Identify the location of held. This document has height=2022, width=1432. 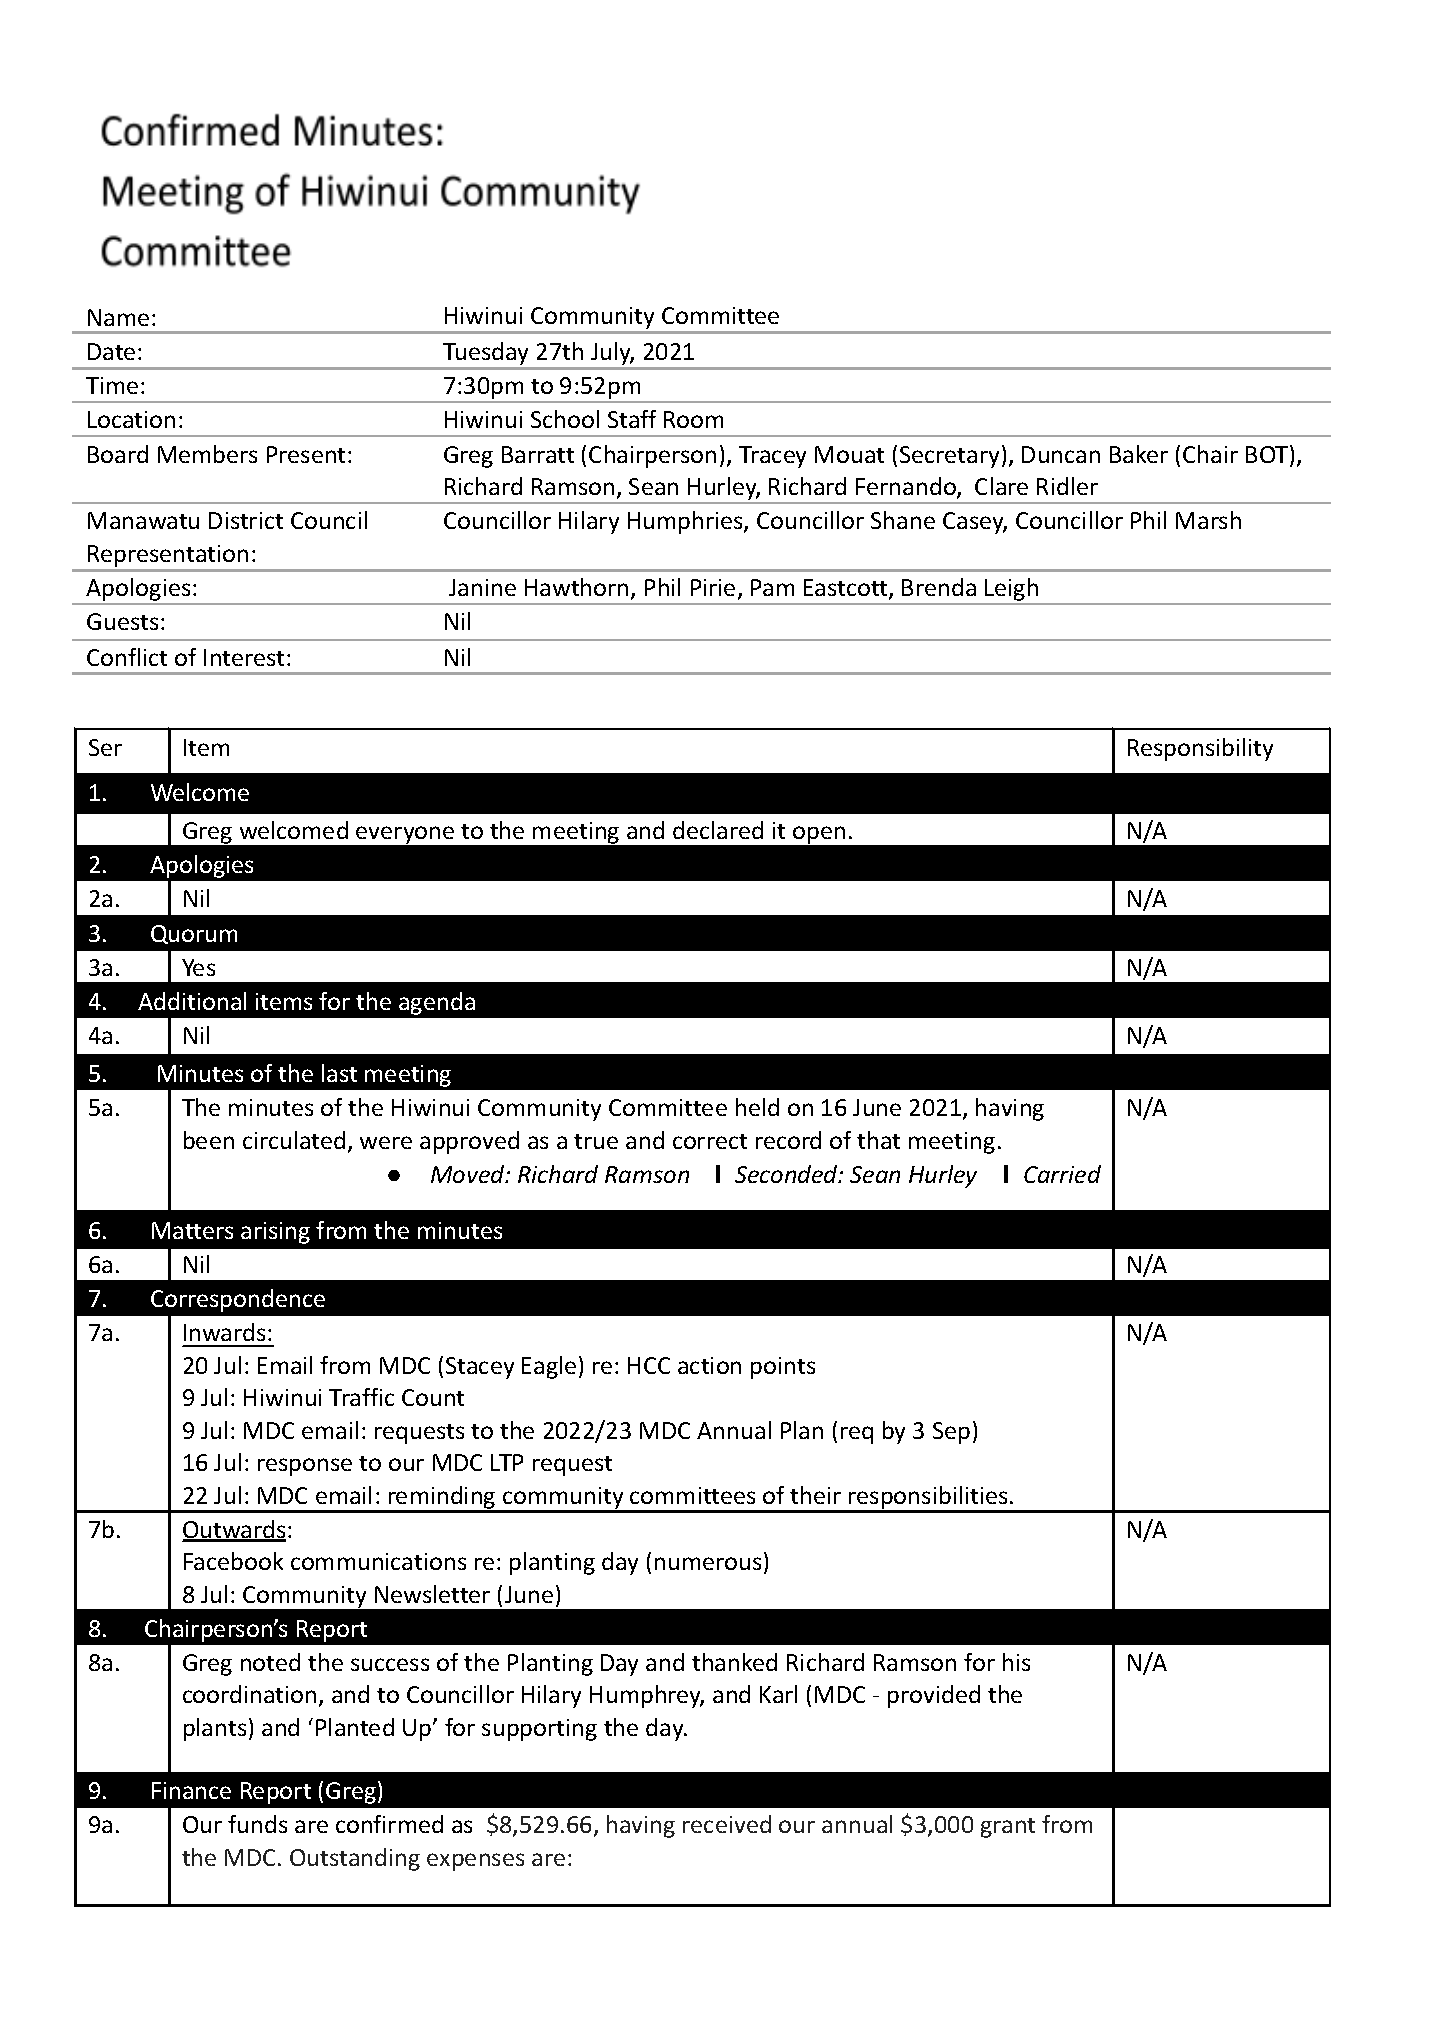
(757, 1107).
